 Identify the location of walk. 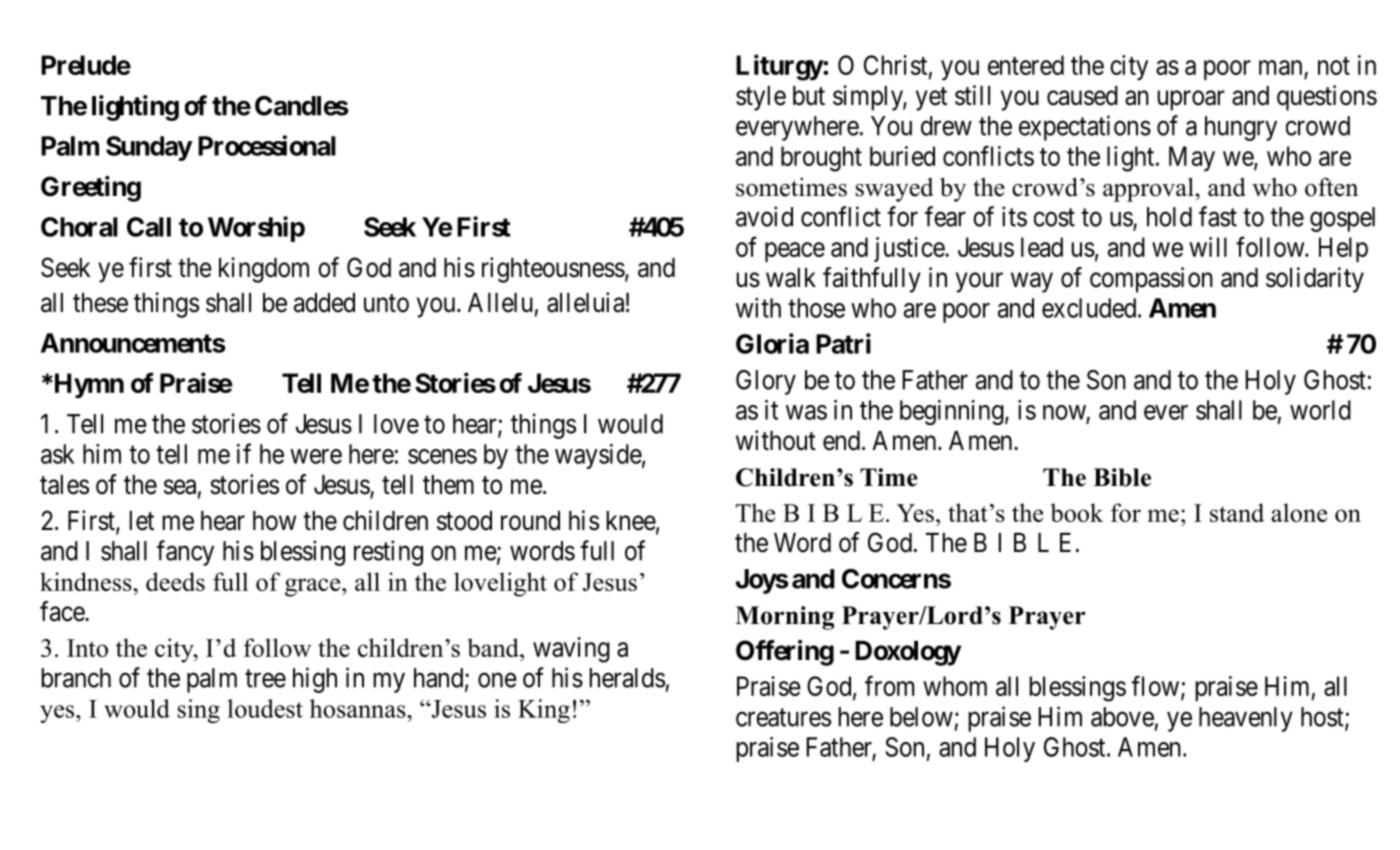
(791, 278).
